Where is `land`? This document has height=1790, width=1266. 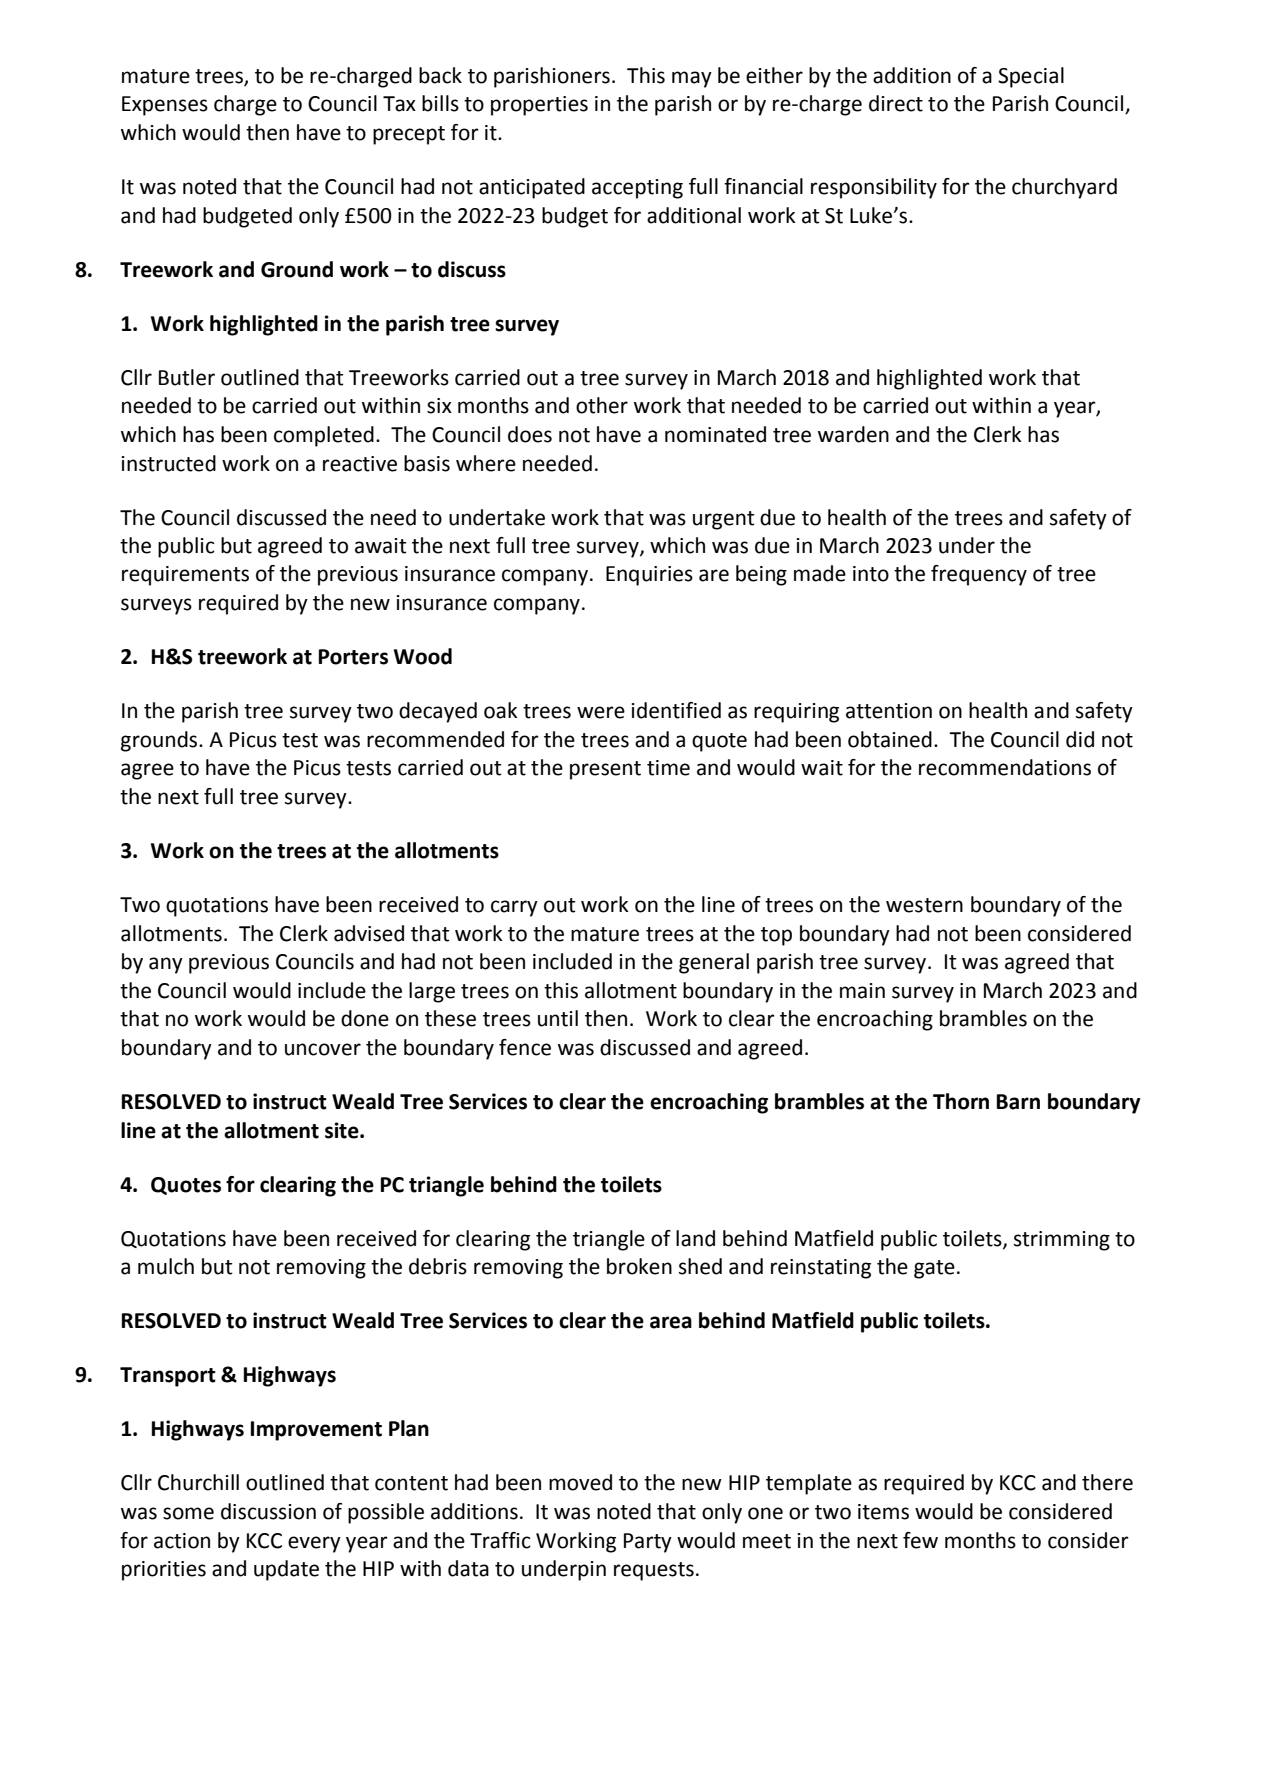 land is located at coordinates (695, 1238).
